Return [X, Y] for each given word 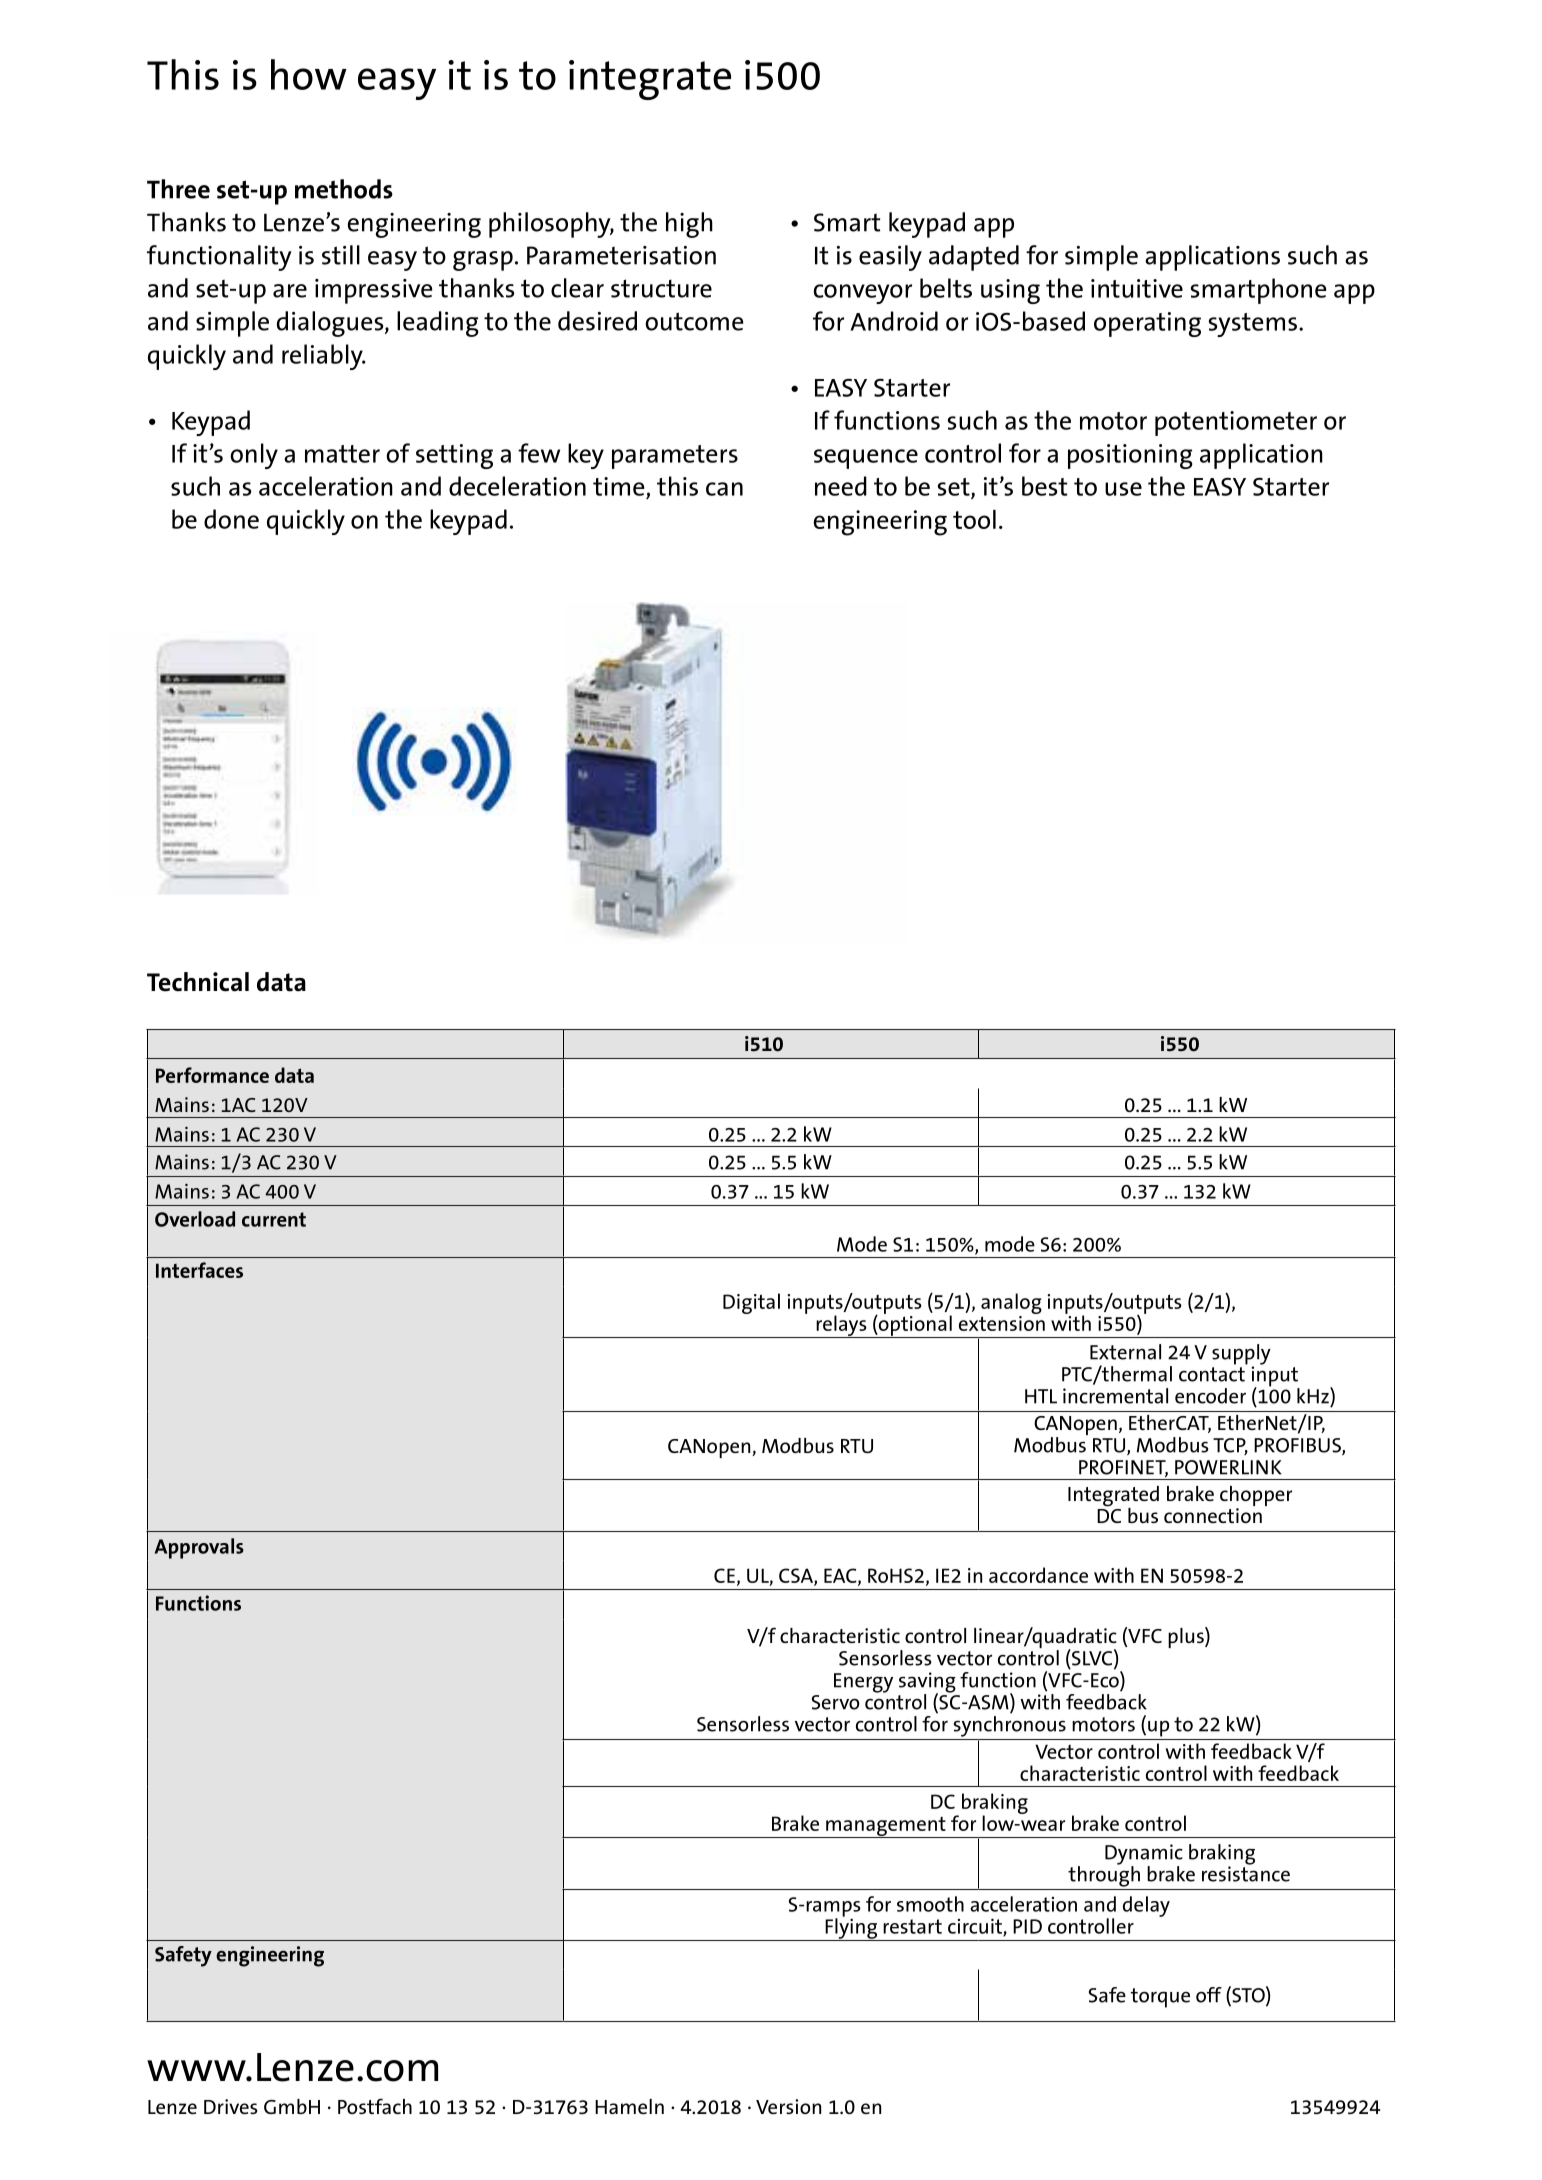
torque [1160, 1998]
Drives [231, 2106]
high [689, 225]
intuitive [1137, 288]
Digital [751, 1303]
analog [1011, 1303]
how [309, 74]
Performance [212, 1075]
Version [788, 2106]
